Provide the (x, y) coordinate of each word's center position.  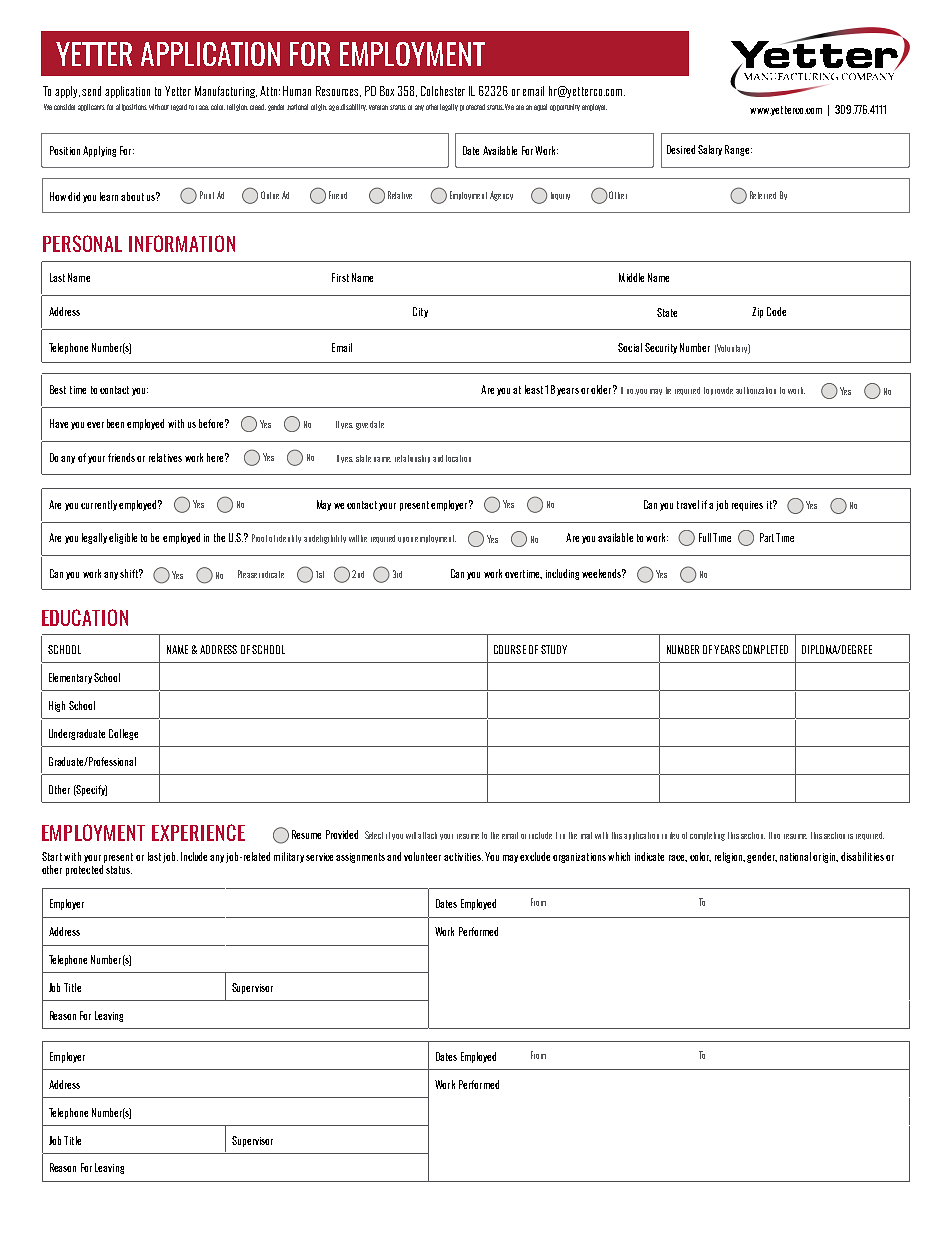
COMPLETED (765, 649)
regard (179, 107)
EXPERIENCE (198, 832)
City (420, 312)
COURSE (510, 649)
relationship (412, 459)
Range (738, 150)
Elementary (70, 678)
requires (747, 506)
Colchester (443, 91)
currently (99, 505)
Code (776, 311)
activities (463, 857)
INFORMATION (182, 243)
